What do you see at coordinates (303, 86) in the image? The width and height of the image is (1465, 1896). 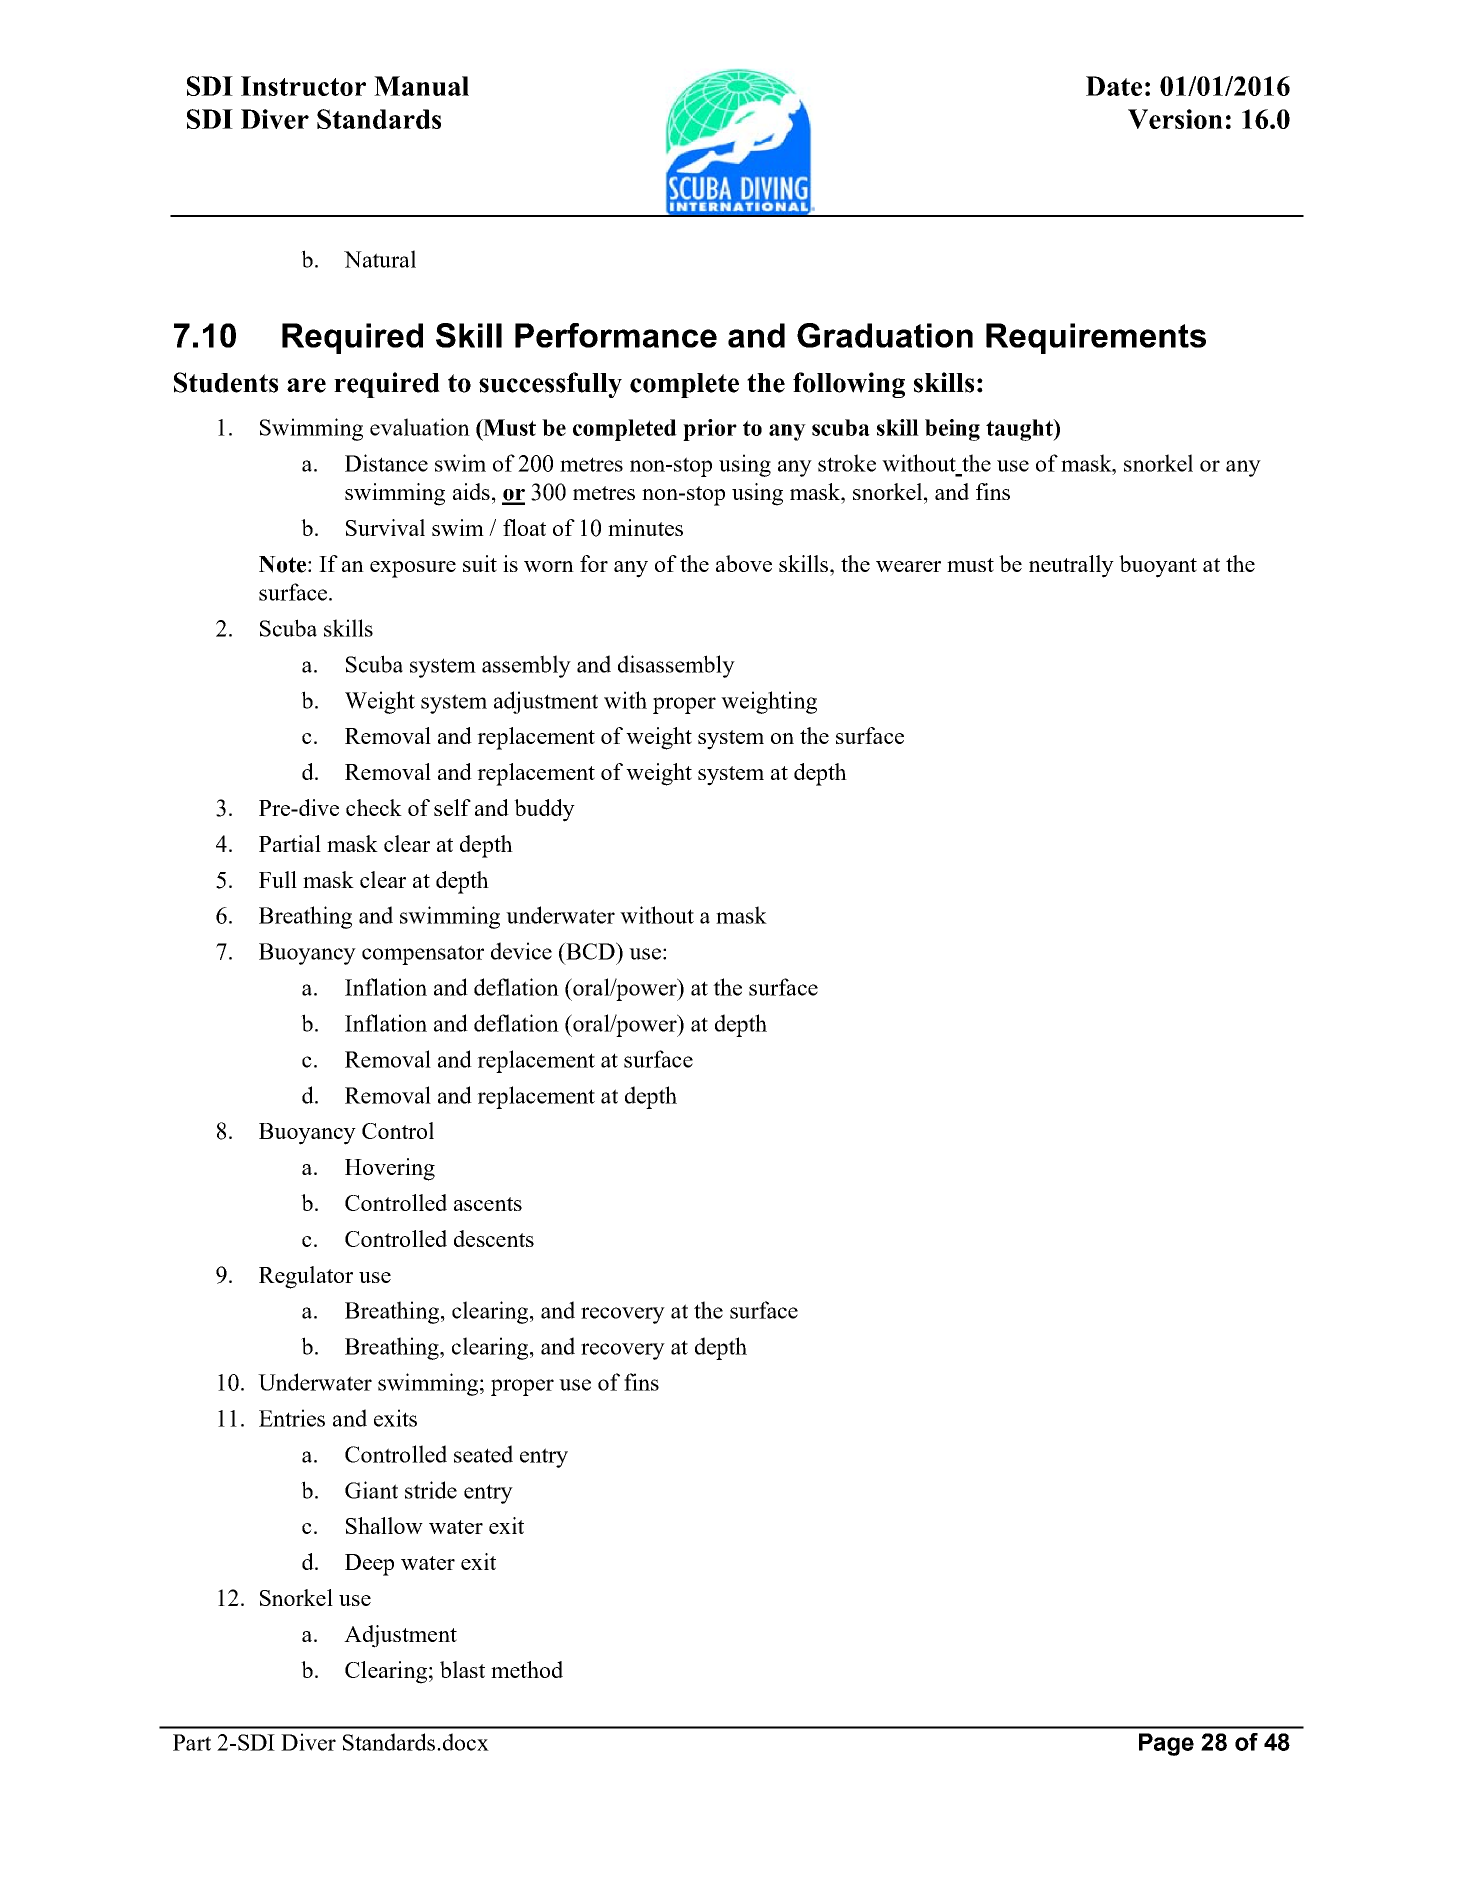 I see `Instructor` at bounding box center [303, 86].
